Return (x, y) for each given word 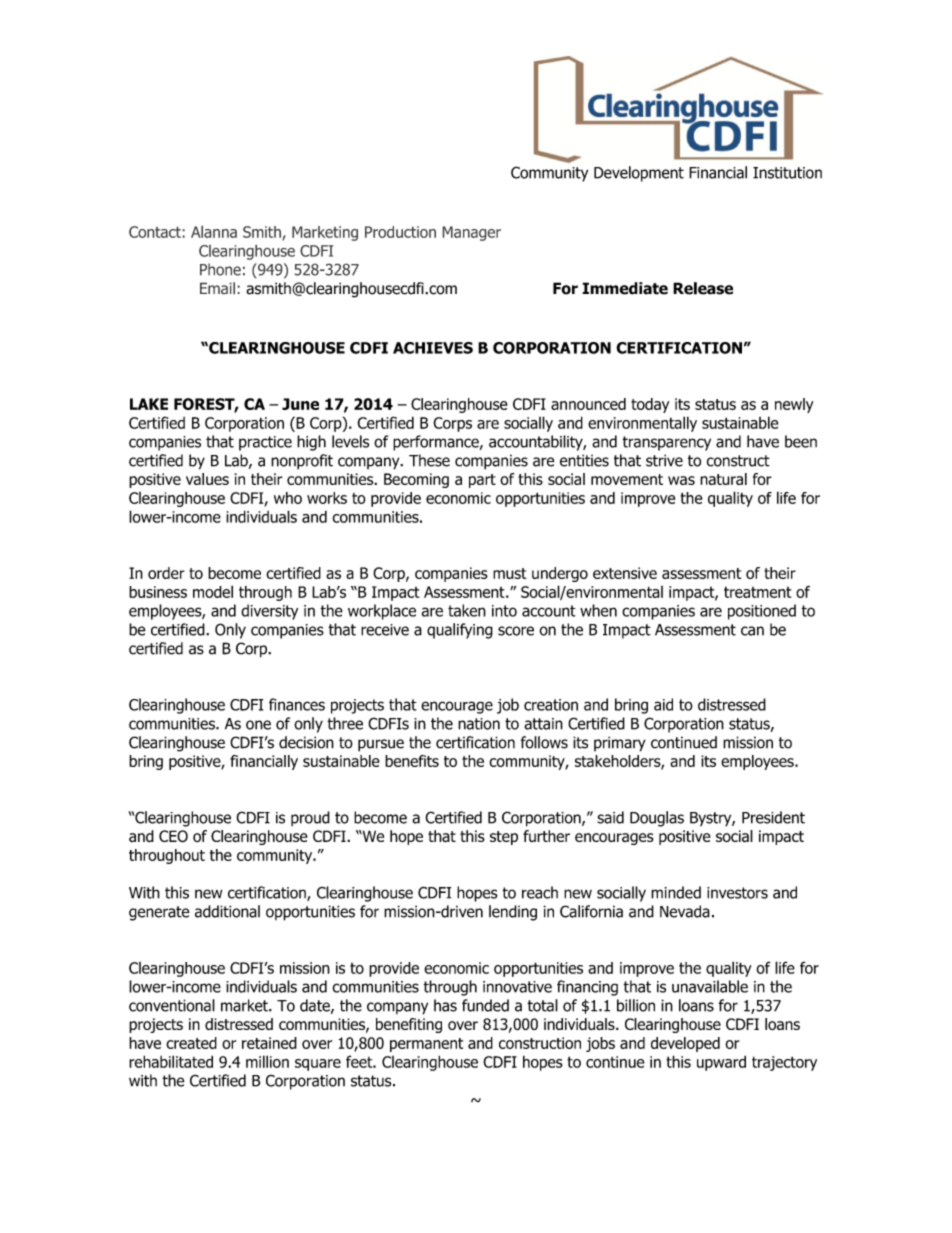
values (207, 479)
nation (479, 724)
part (482, 481)
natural (723, 479)
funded (485, 1005)
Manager (471, 233)
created (191, 1043)
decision (306, 742)
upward (721, 1063)
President (773, 817)
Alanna (214, 231)
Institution (787, 173)
